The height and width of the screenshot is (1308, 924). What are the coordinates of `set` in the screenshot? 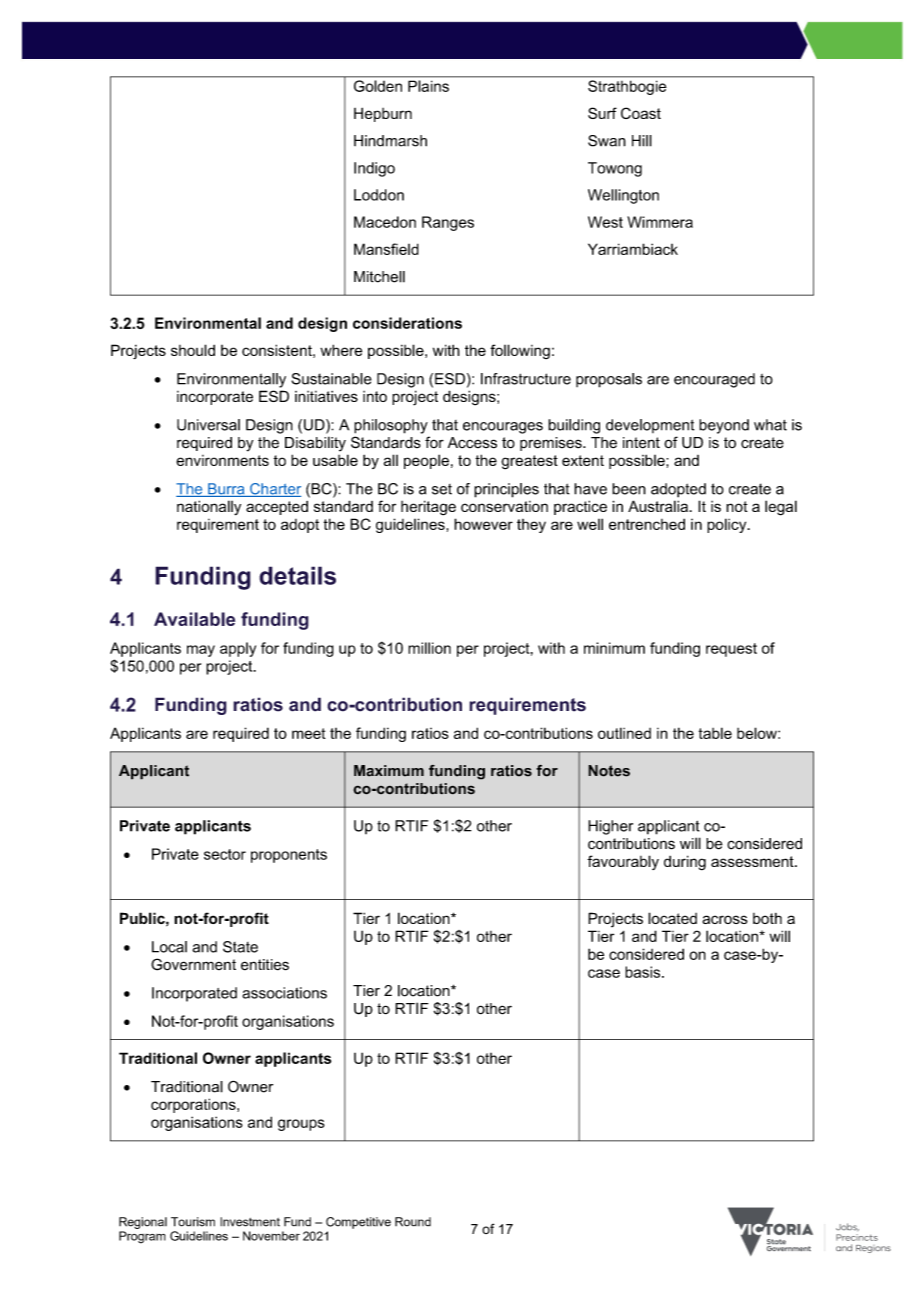 It's located at (442, 489).
